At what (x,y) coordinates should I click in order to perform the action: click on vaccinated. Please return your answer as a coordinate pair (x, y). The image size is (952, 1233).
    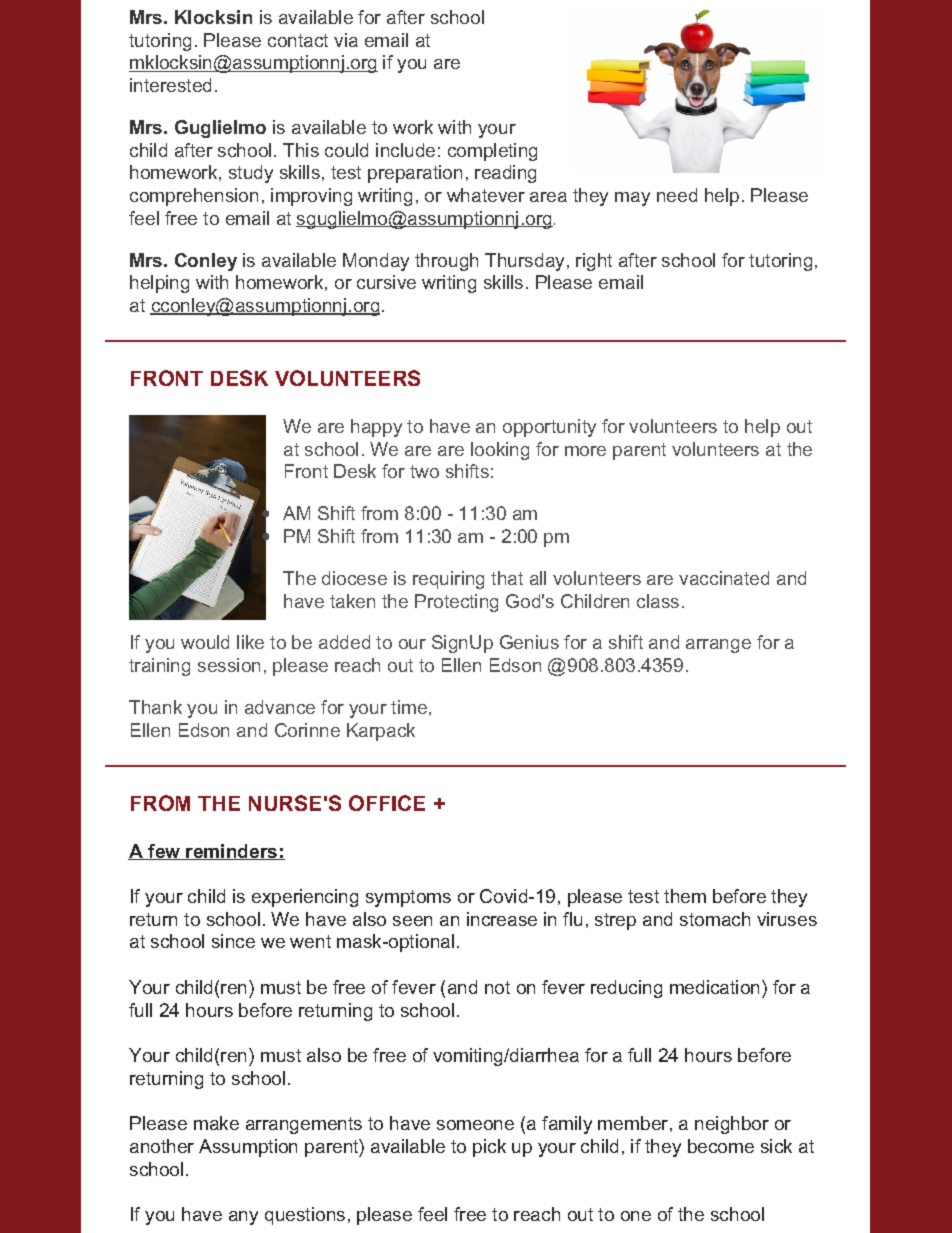
    Looking at the image, I should click on (724, 578).
